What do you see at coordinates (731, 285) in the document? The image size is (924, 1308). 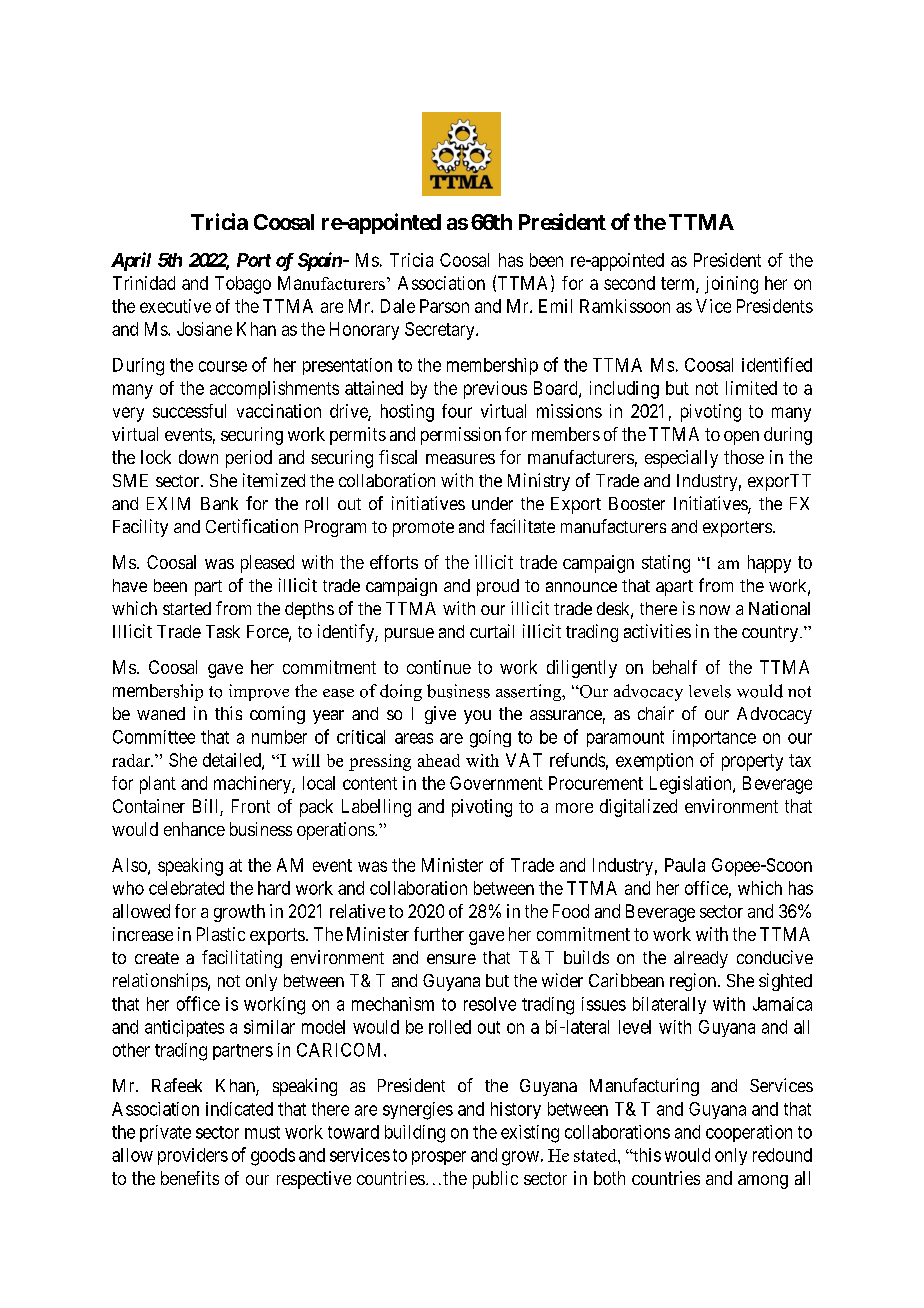 I see `joining` at bounding box center [731, 285].
